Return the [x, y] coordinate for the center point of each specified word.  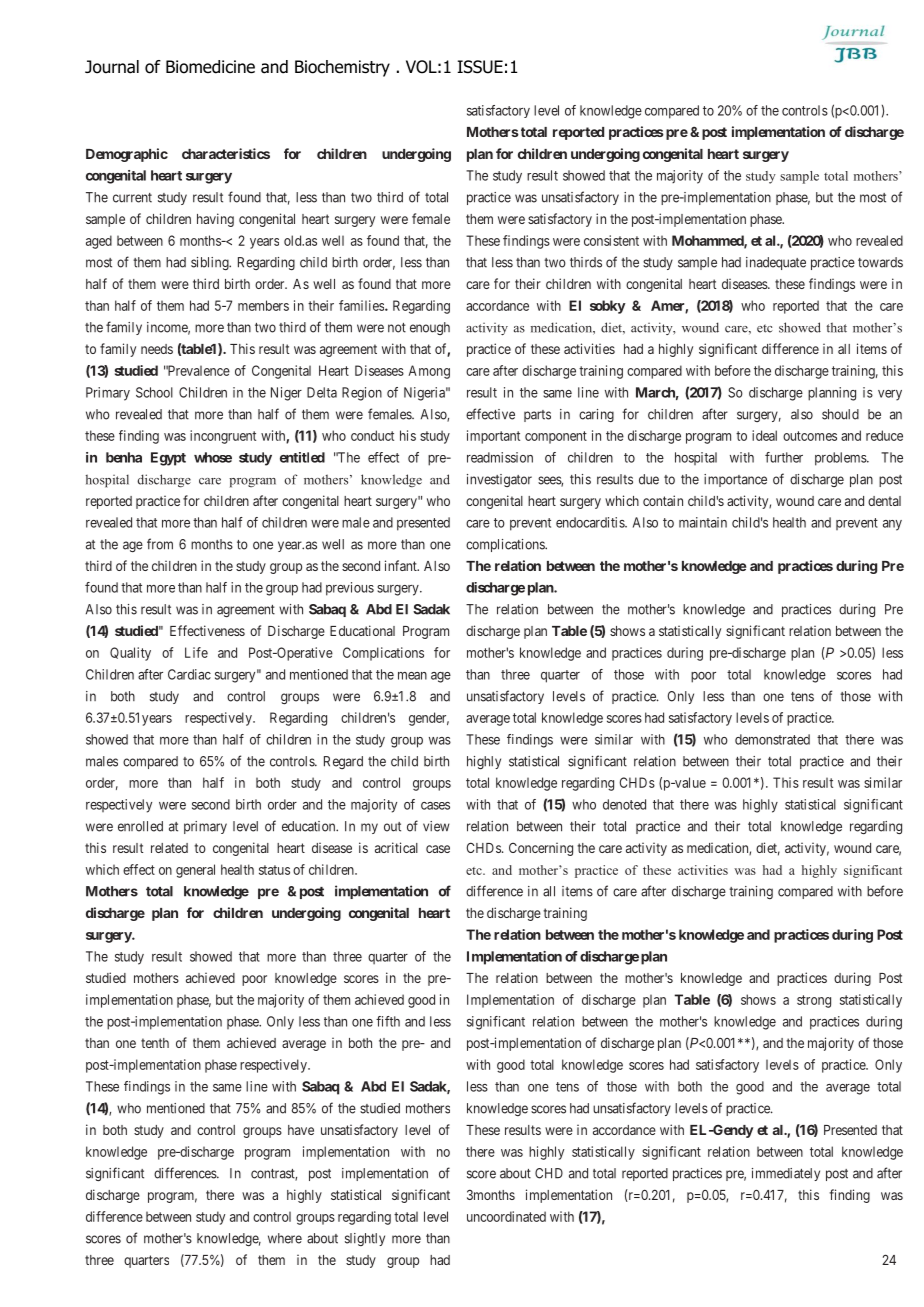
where [285, 1238]
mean [412, 676]
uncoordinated [506, 1216]
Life [196, 652]
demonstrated [772, 739]
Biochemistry [342, 68]
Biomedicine [210, 67]
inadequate [776, 263]
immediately [786, 1174]
